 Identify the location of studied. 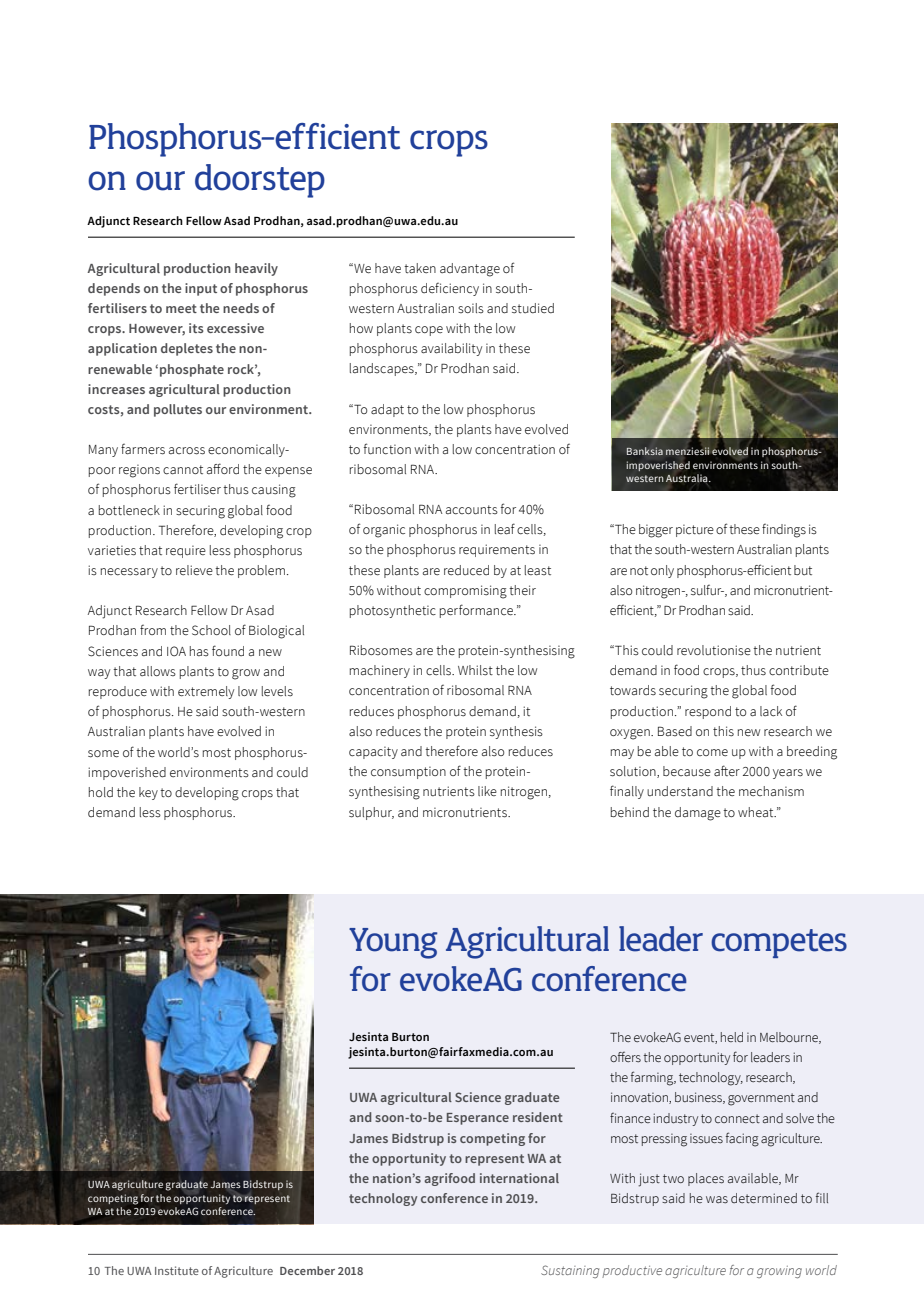
(533, 308).
